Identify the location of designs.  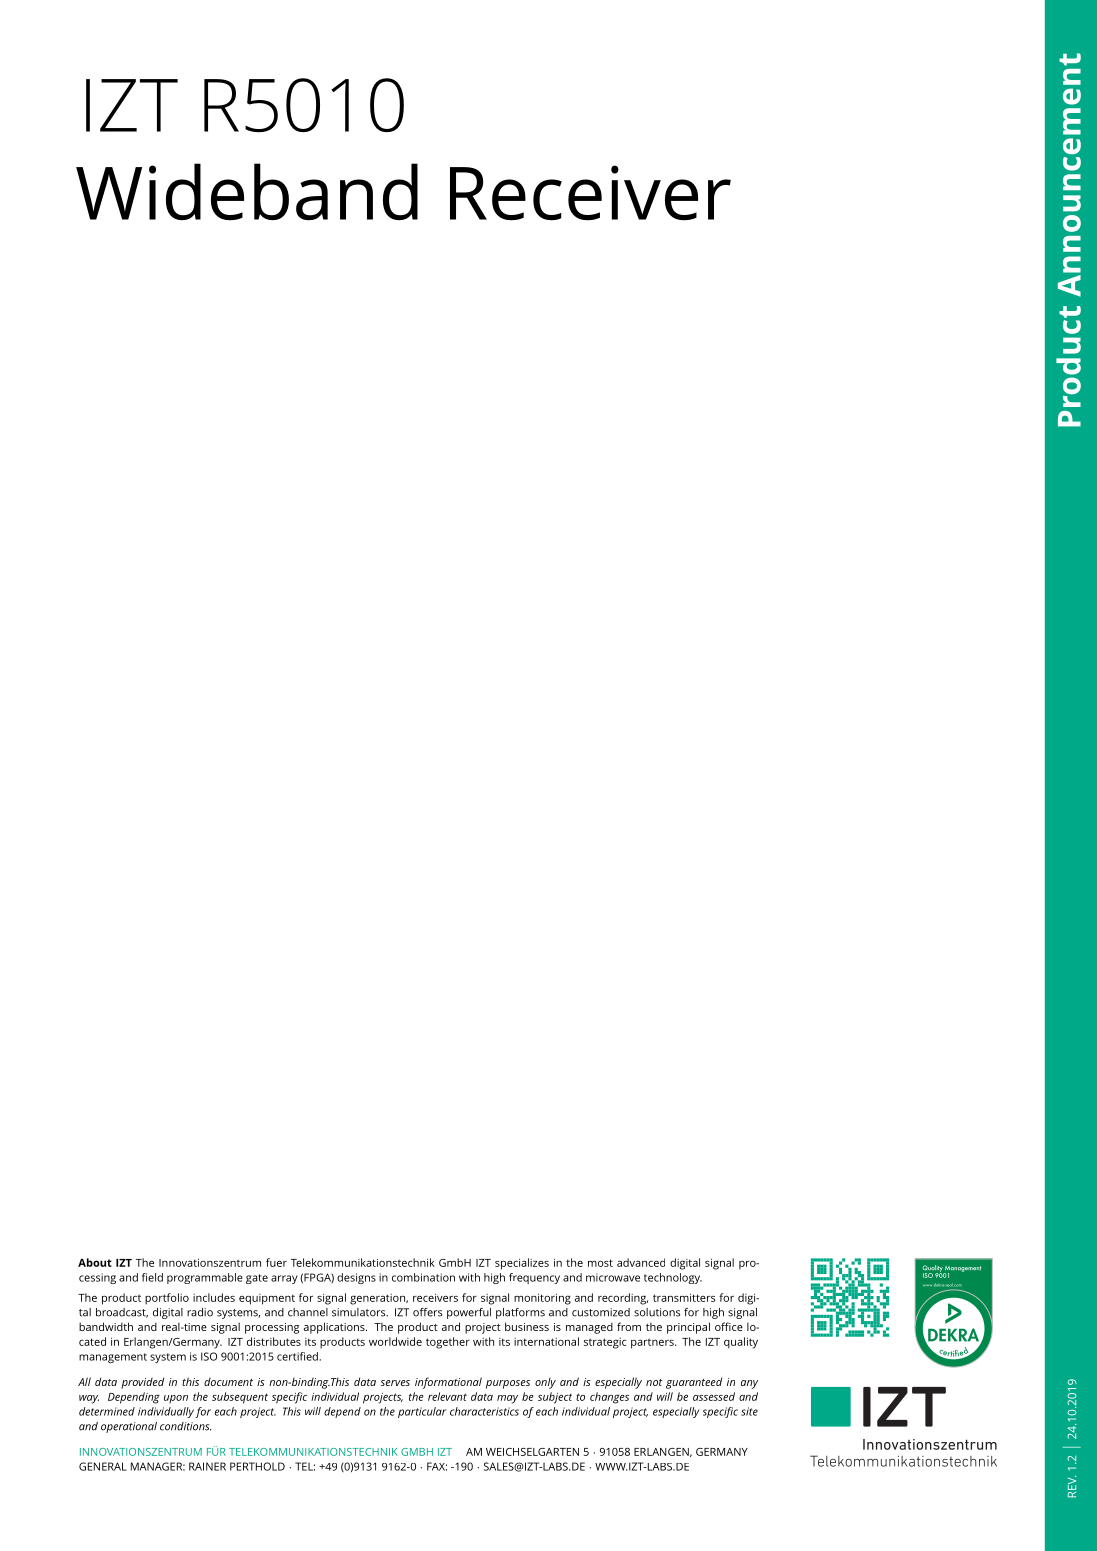
(356, 1278).
